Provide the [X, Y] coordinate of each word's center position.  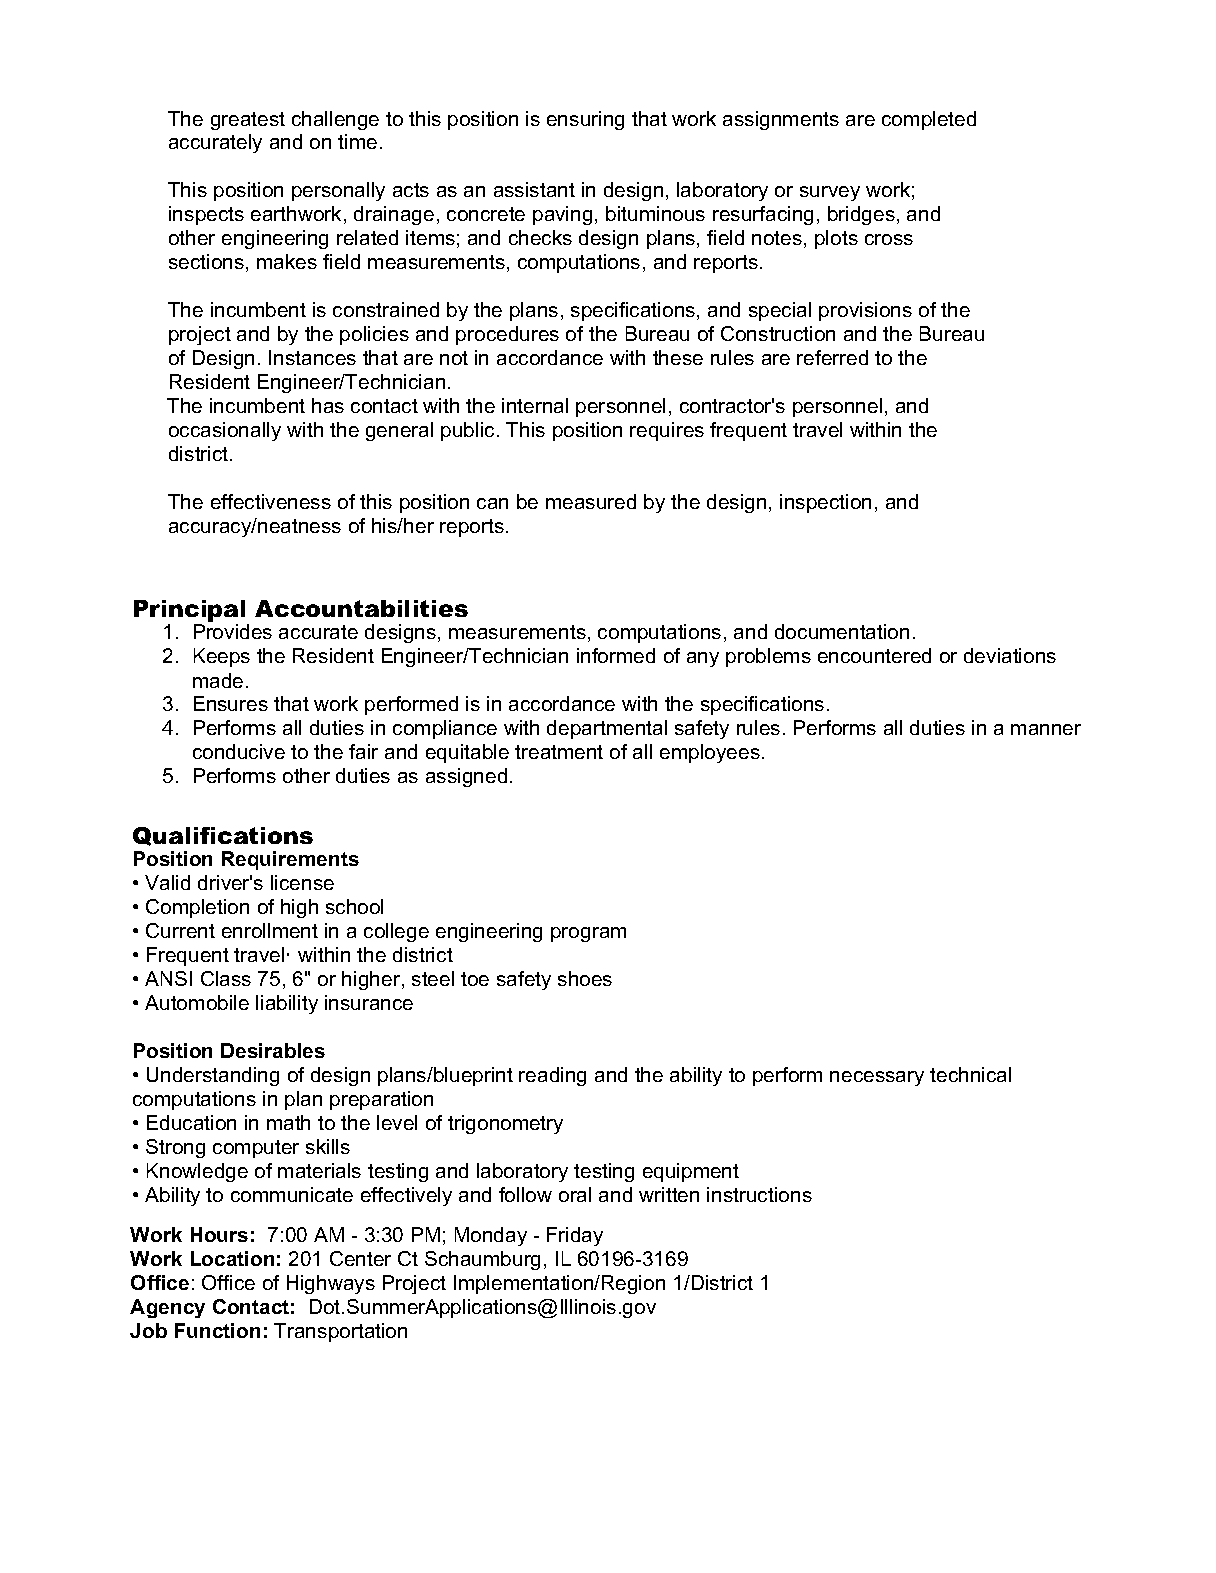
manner [1046, 729]
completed [929, 120]
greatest [248, 121]
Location [232, 1258]
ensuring [585, 120]
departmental [607, 729]
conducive [239, 751]
